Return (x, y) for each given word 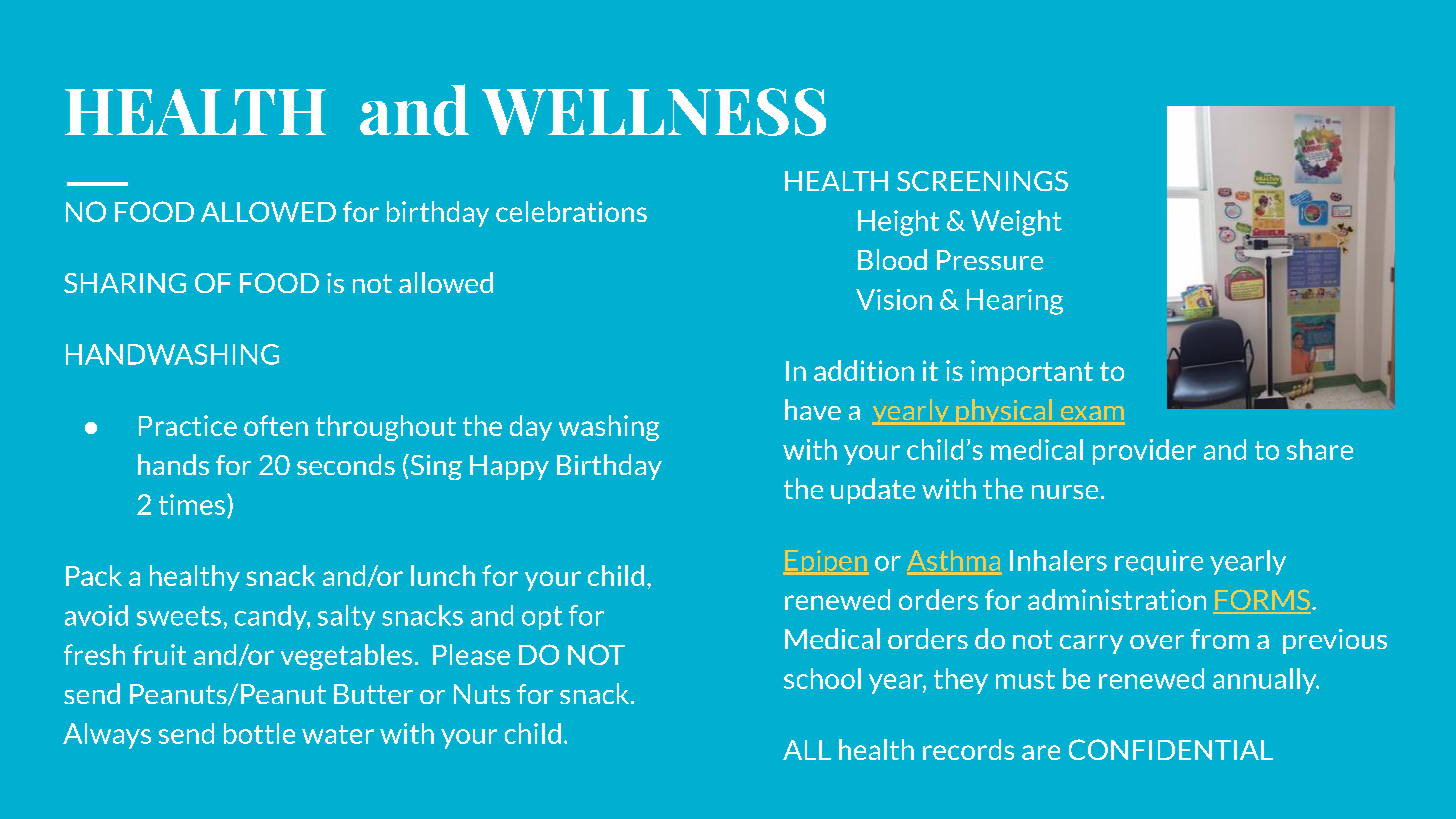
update (873, 491)
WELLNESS (654, 112)
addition (864, 370)
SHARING (125, 283)
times (192, 504)
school (822, 678)
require (1159, 562)
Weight (1016, 223)
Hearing (1015, 302)
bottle (259, 733)
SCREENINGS (982, 181)
